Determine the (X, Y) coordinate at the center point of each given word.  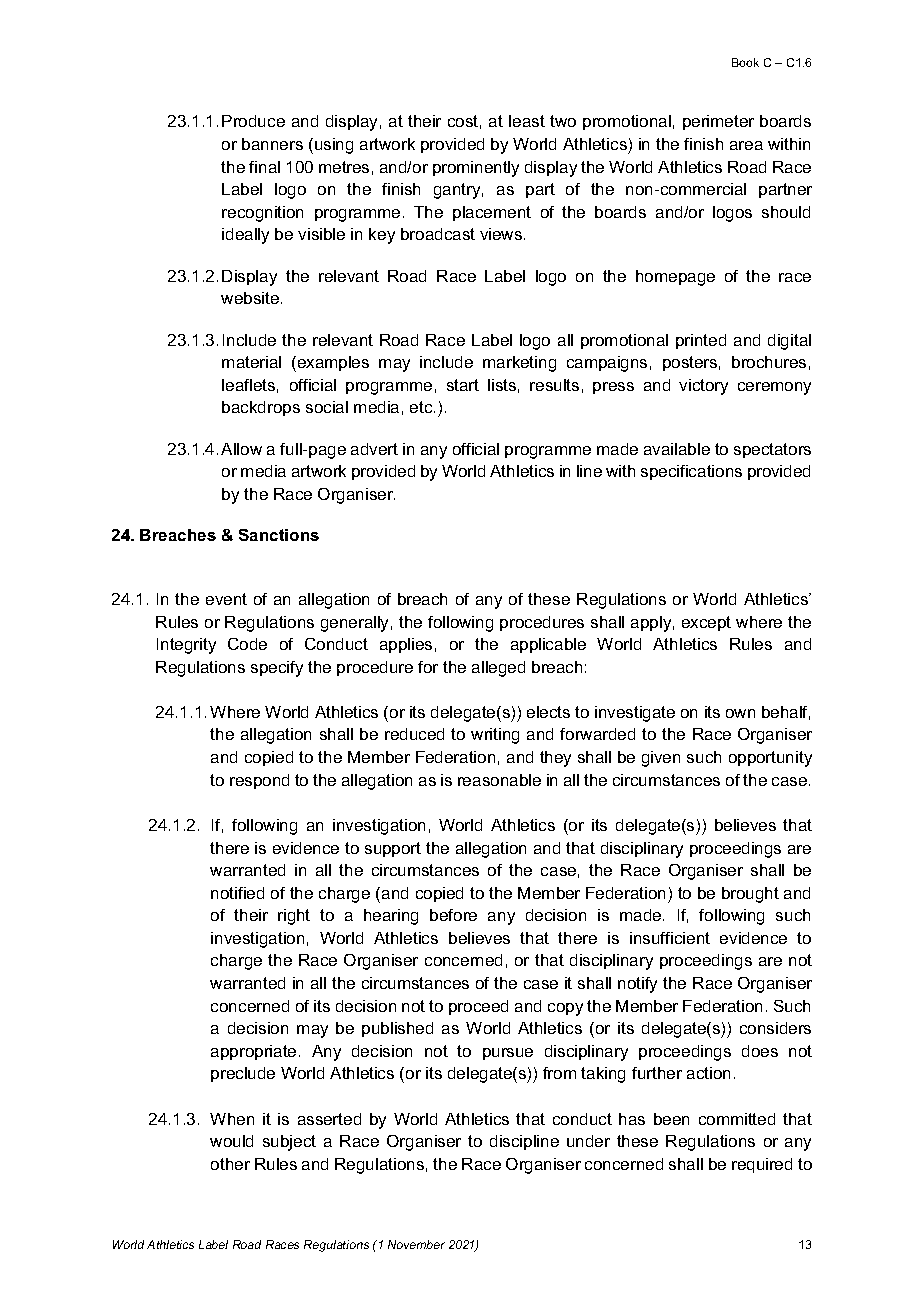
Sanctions (279, 535)
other (230, 1164)
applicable (548, 645)
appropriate (253, 1052)
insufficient (670, 938)
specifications (691, 472)
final (264, 167)
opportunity (770, 759)
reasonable (499, 780)
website (251, 298)
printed (701, 341)
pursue (508, 1054)
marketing (519, 364)
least (527, 121)
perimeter (718, 122)
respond (259, 781)
